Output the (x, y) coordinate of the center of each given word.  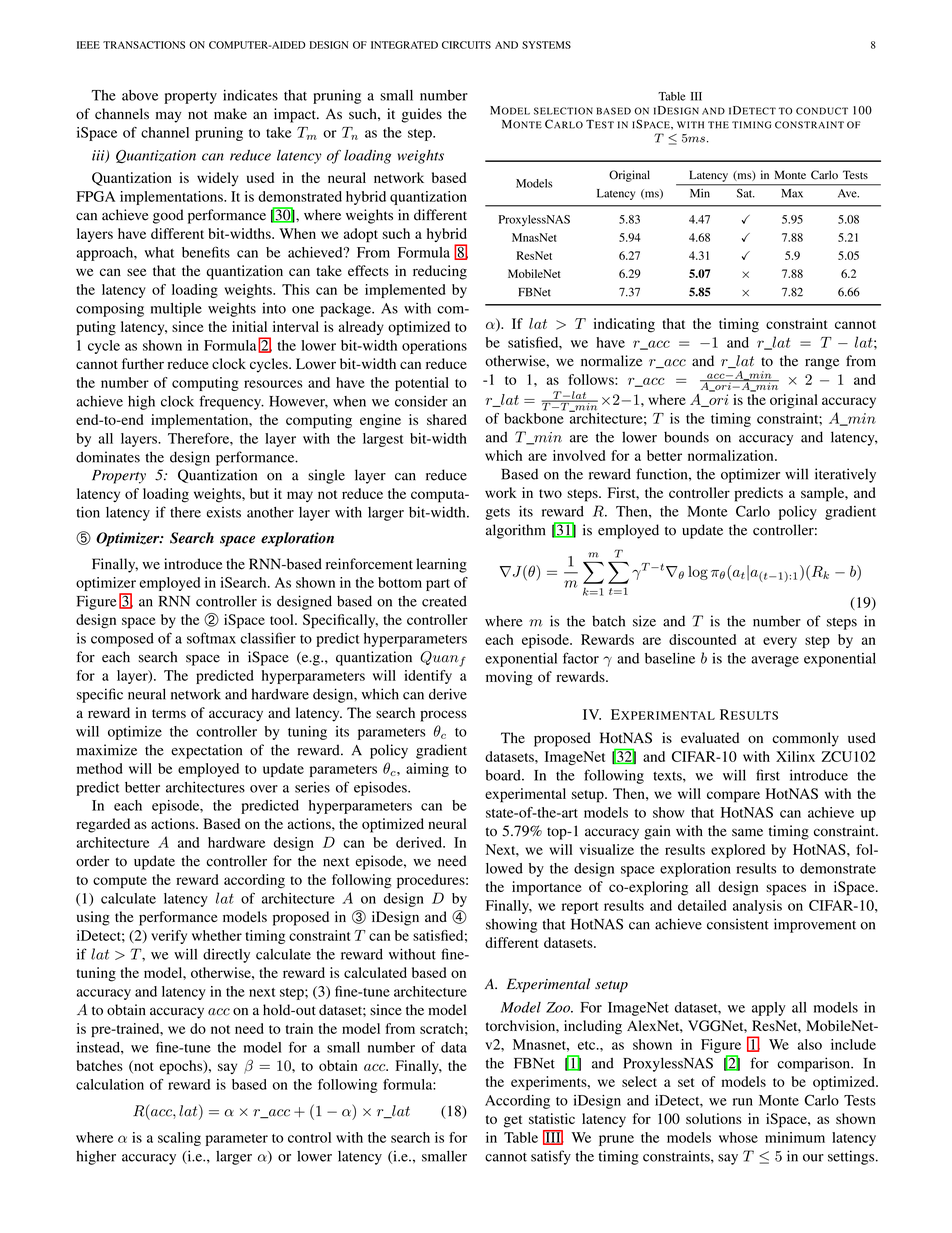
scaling (179, 1139)
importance (547, 888)
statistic (552, 1118)
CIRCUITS (466, 45)
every (780, 642)
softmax (211, 638)
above (140, 95)
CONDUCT (822, 111)
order (92, 861)
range (822, 364)
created (444, 601)
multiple (176, 309)
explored (738, 851)
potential (422, 384)
